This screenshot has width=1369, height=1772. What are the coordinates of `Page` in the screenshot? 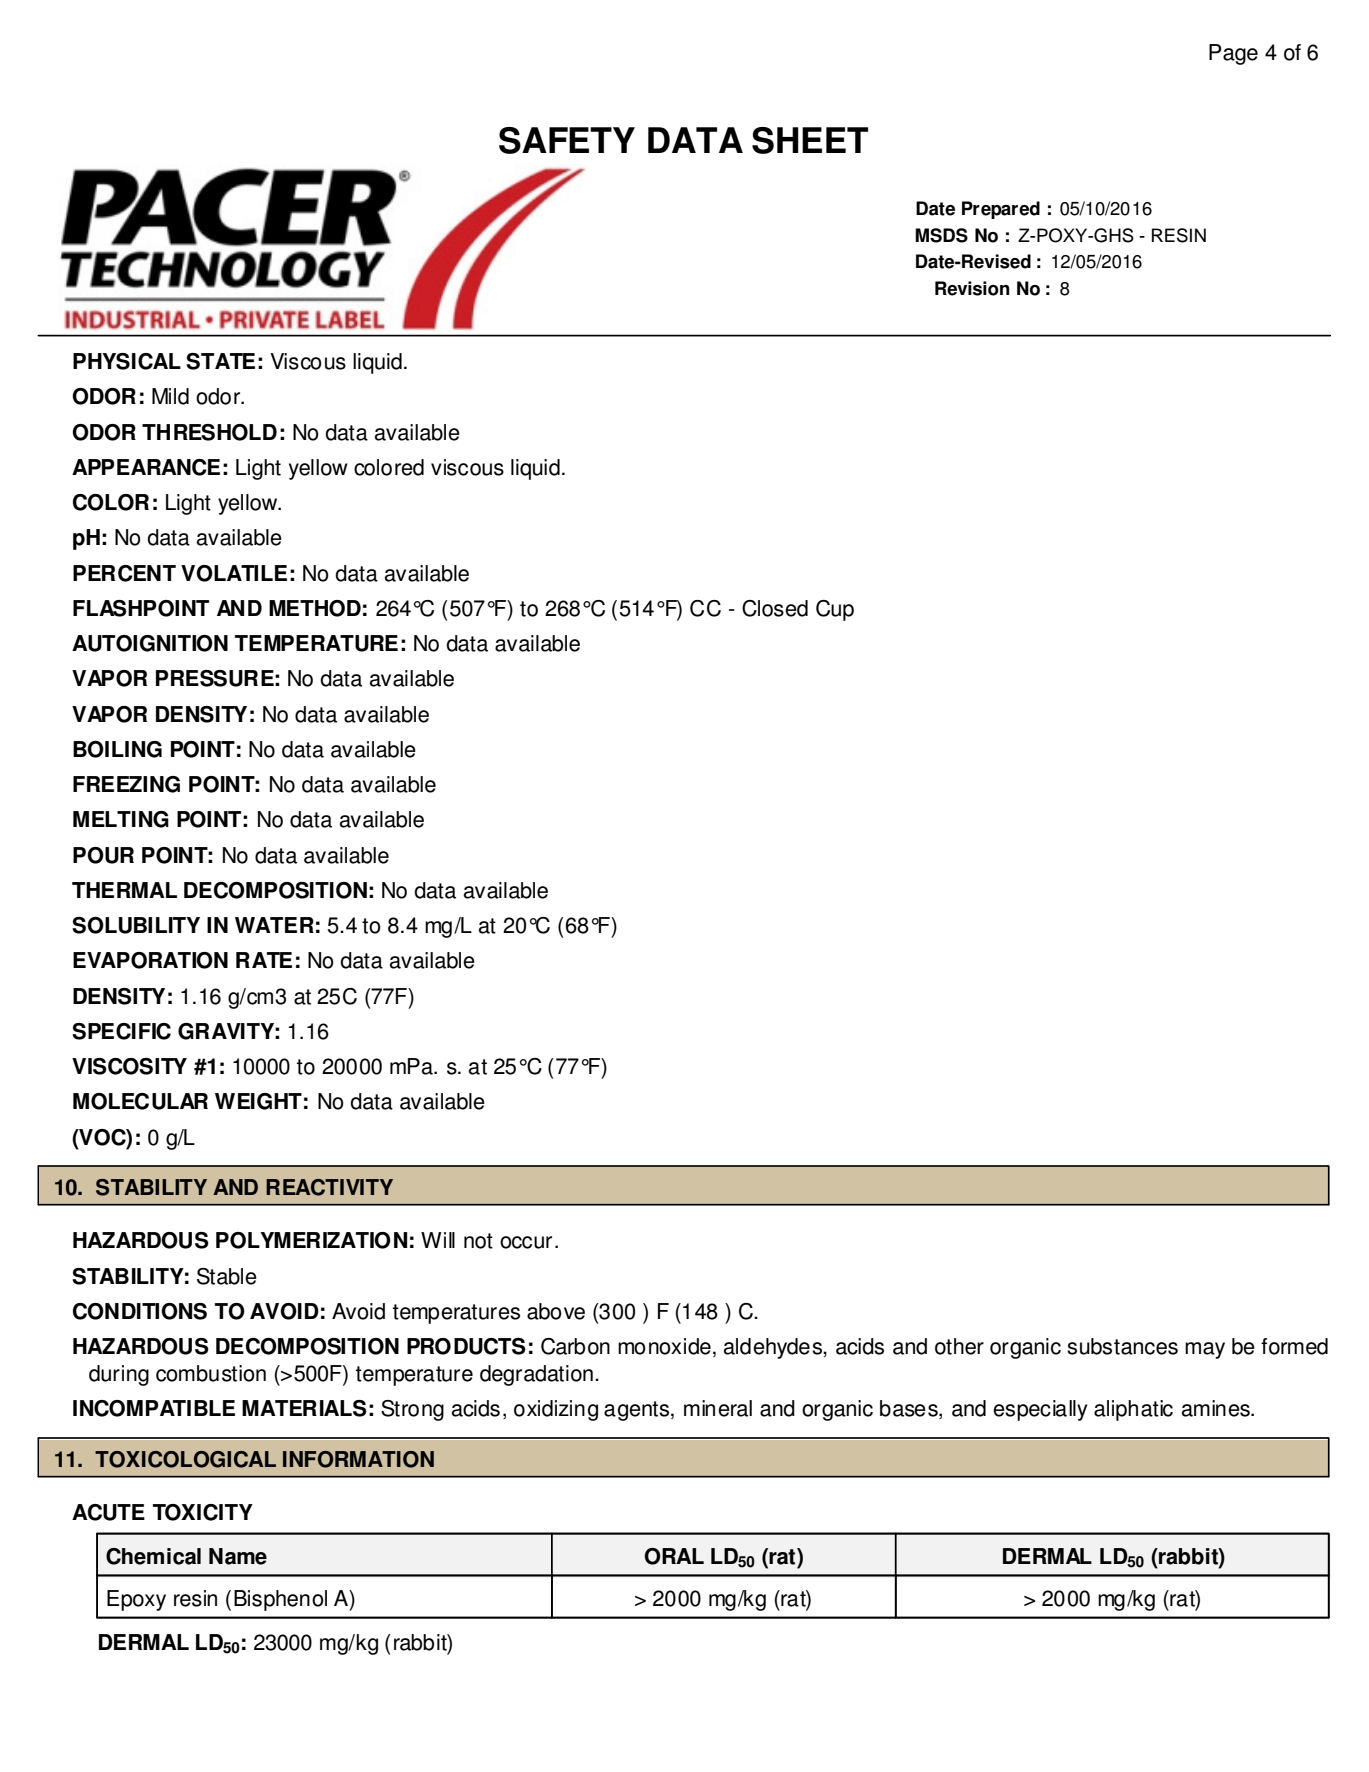 It's located at (1233, 54).
